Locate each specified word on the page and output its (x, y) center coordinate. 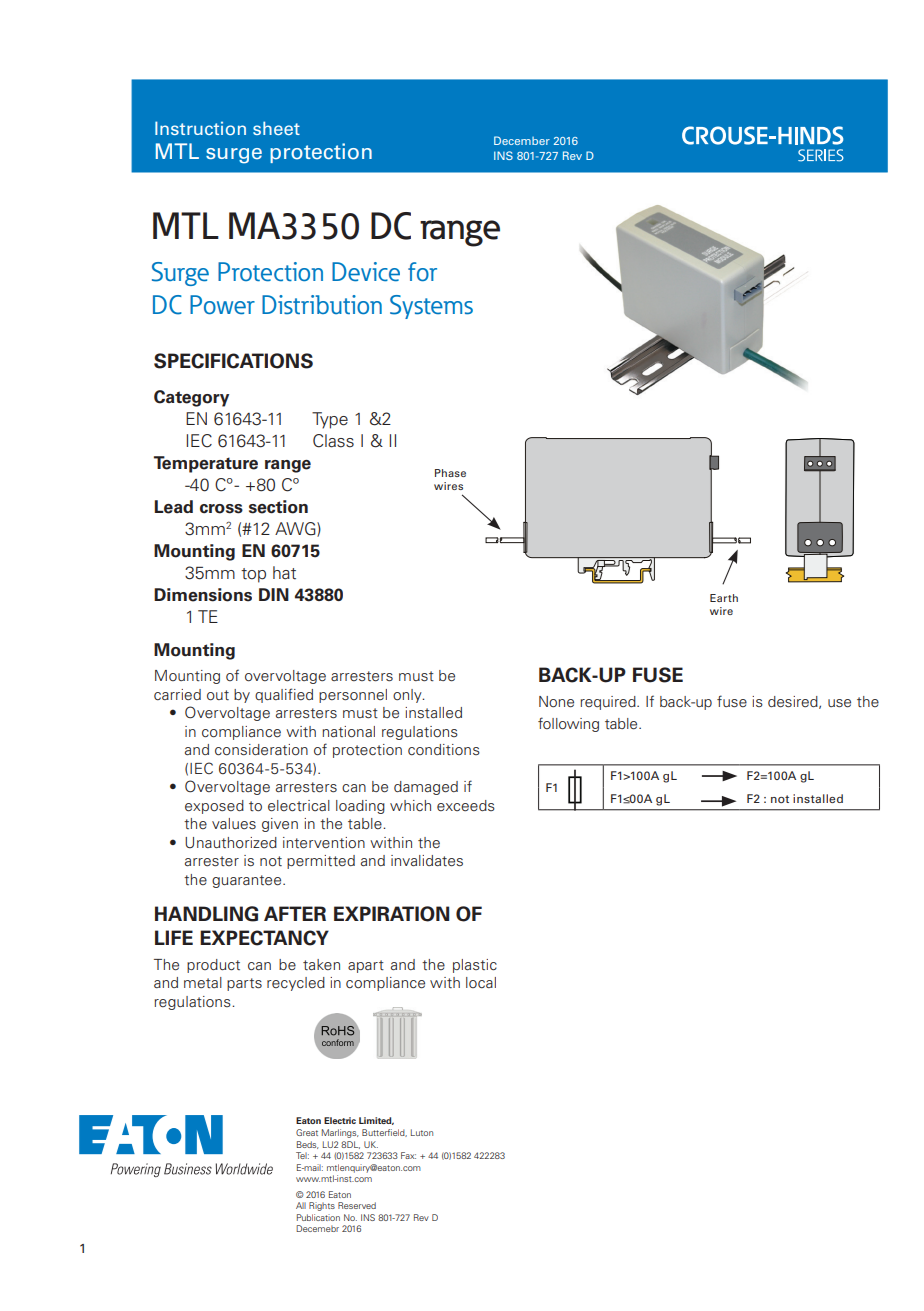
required (609, 703)
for (422, 271)
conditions (444, 750)
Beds (308, 1145)
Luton (422, 1132)
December (522, 140)
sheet (276, 128)
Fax (408, 1155)
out (218, 695)
